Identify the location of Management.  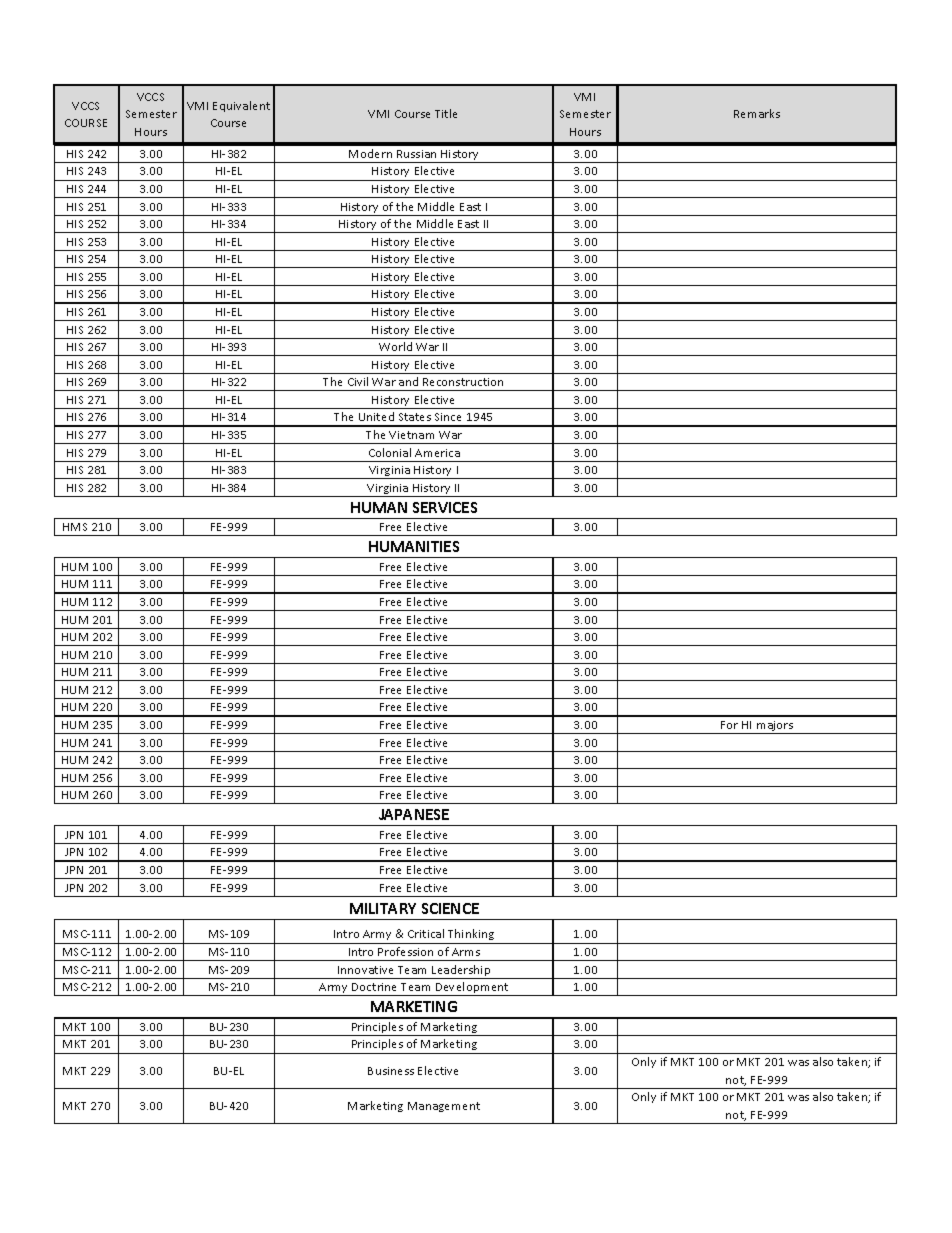
(444, 1107).
